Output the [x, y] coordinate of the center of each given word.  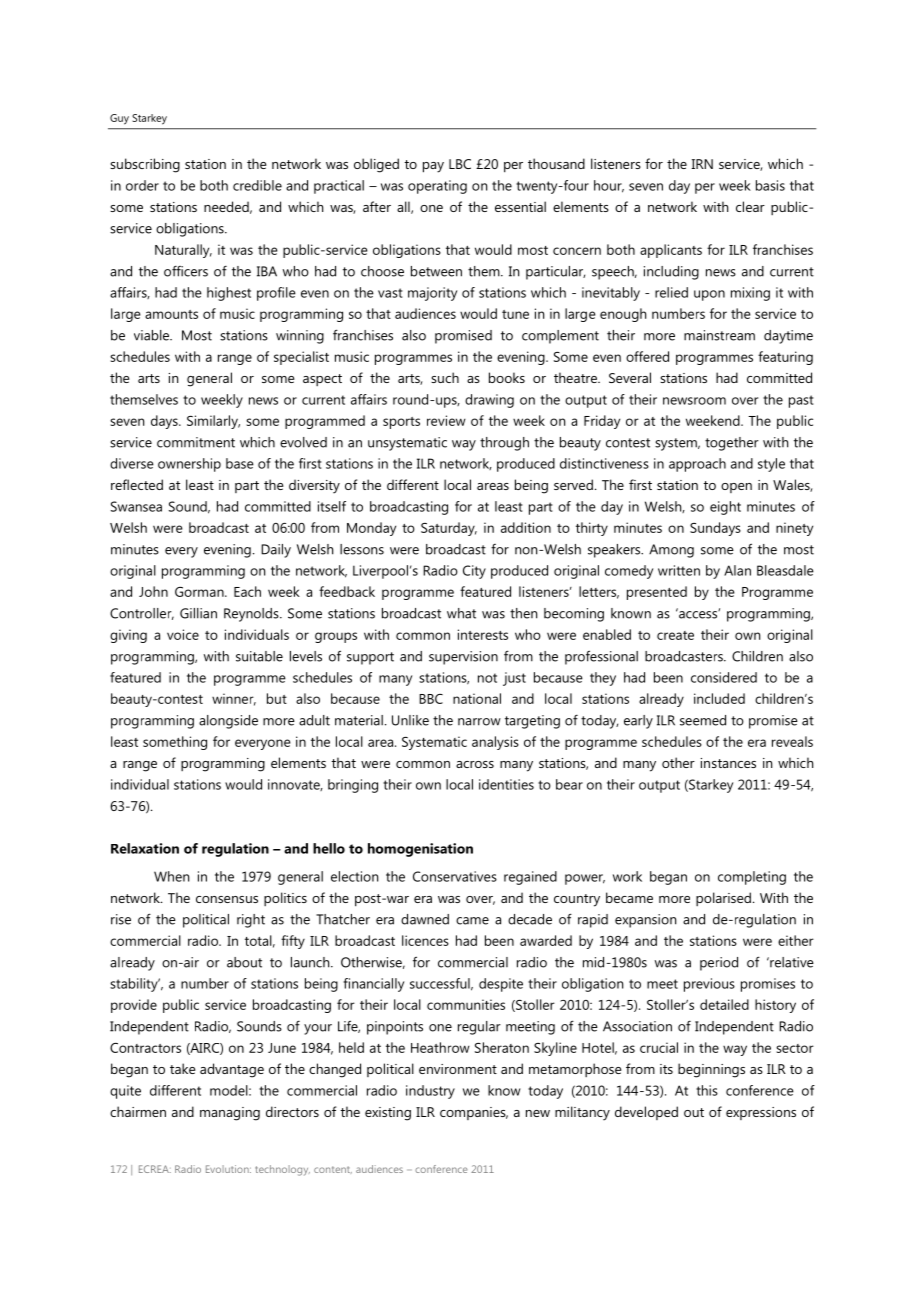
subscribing [145, 165]
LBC [460, 164]
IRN [702, 164]
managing [230, 1114]
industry [430, 1092]
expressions [761, 1113]
